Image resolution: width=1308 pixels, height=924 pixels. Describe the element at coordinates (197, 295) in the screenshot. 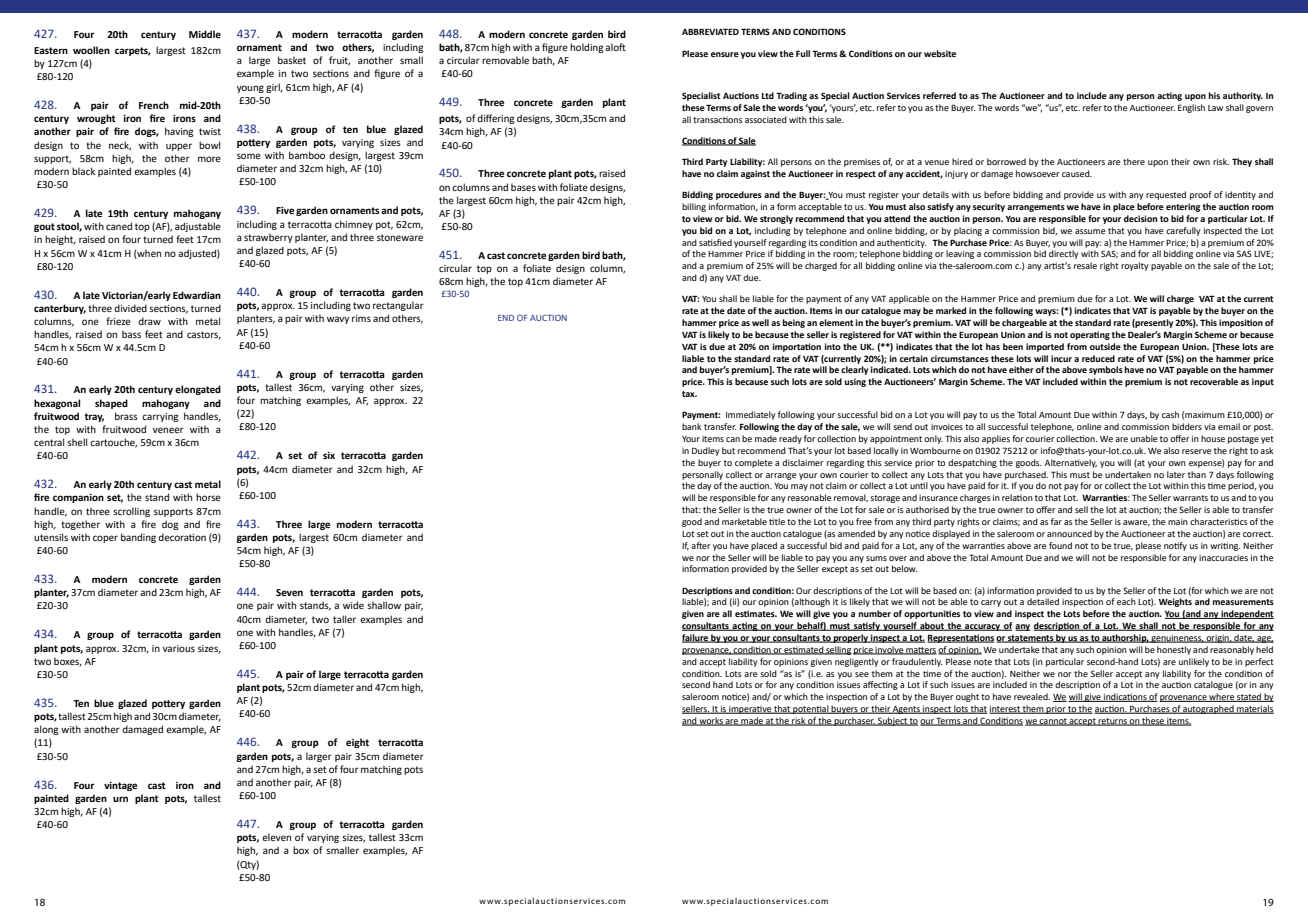

I see `Edwardian` at that location.
